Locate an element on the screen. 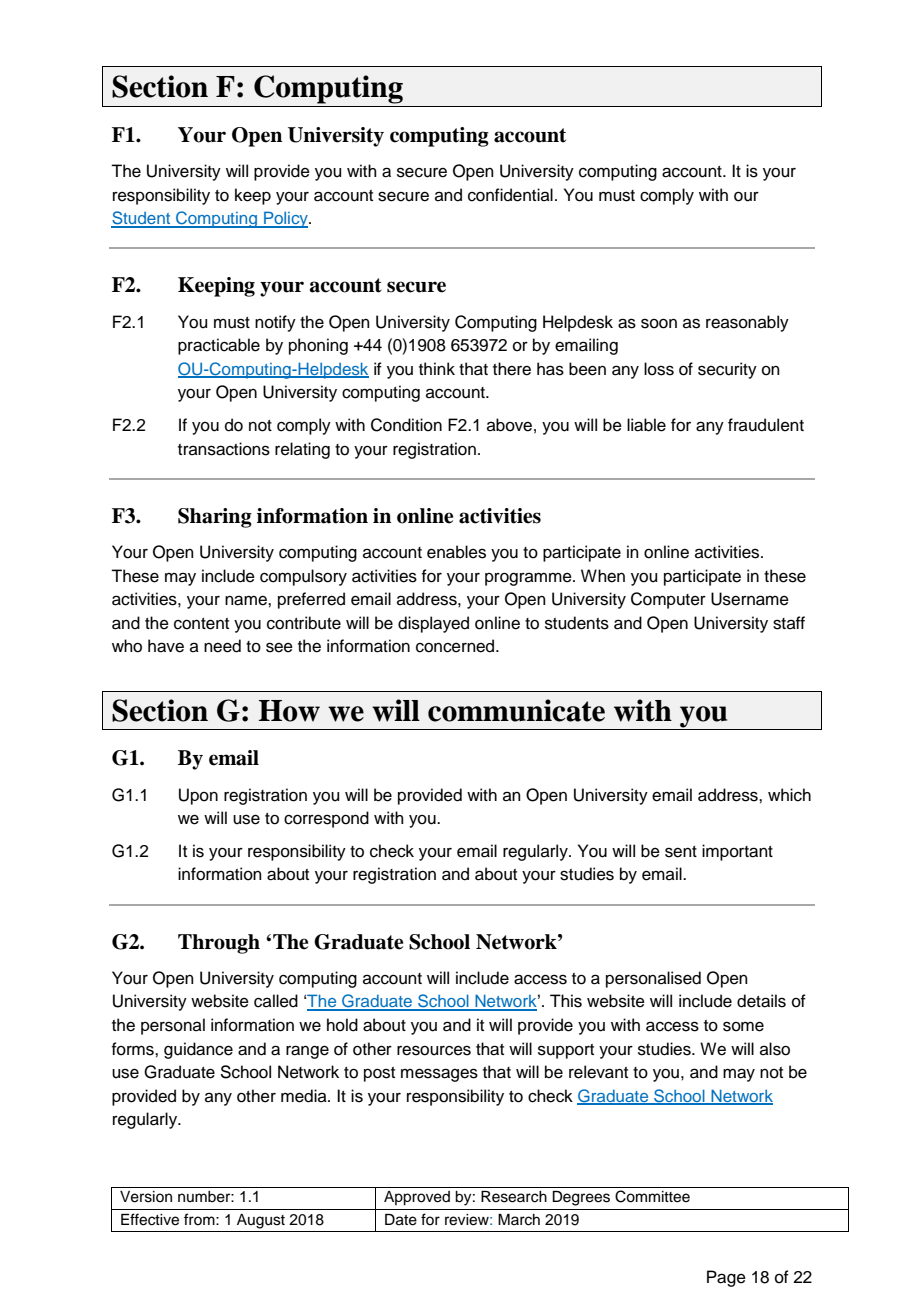  Date is located at coordinates (401, 1220).
